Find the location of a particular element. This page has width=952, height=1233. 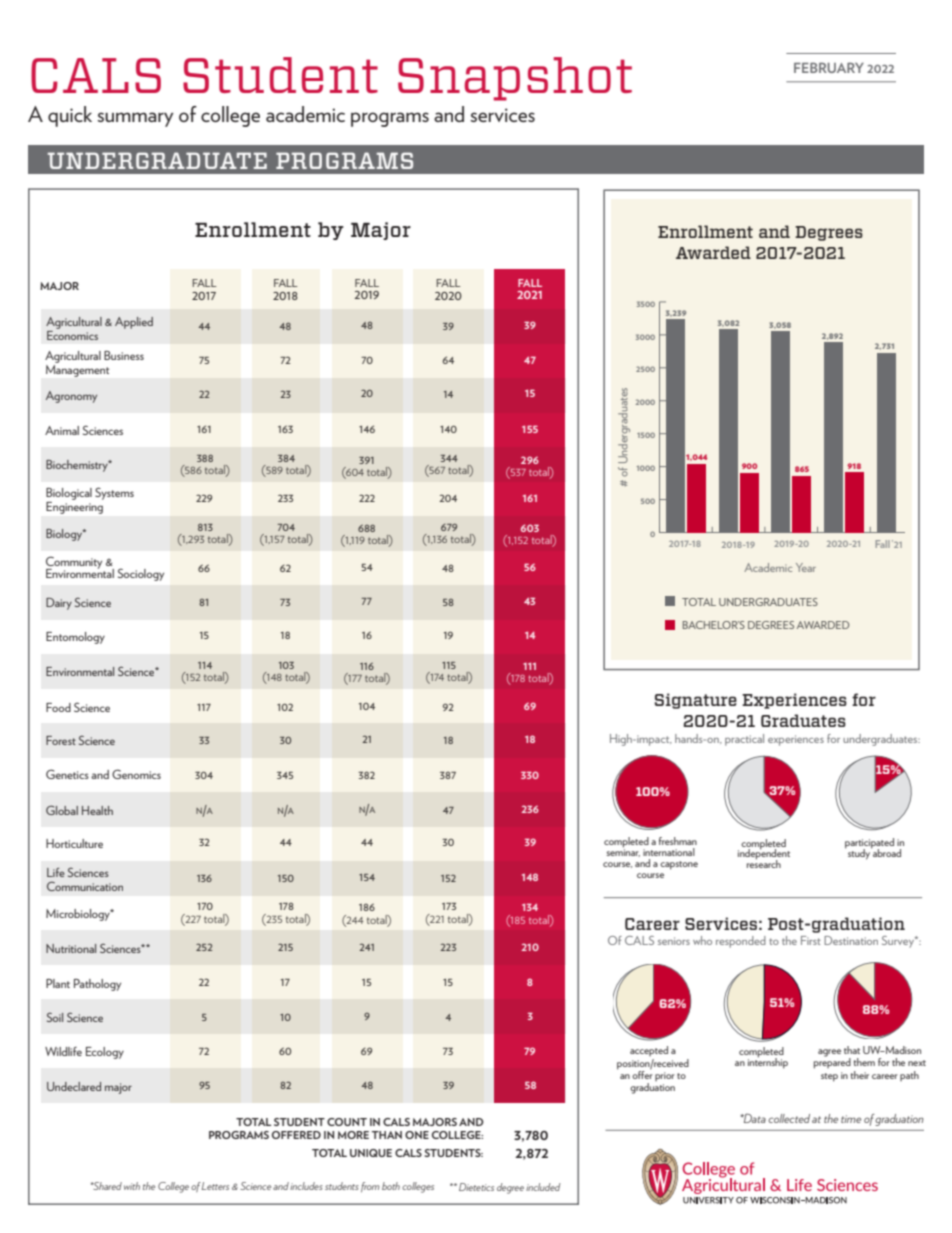

Year is located at coordinates (806, 567).
